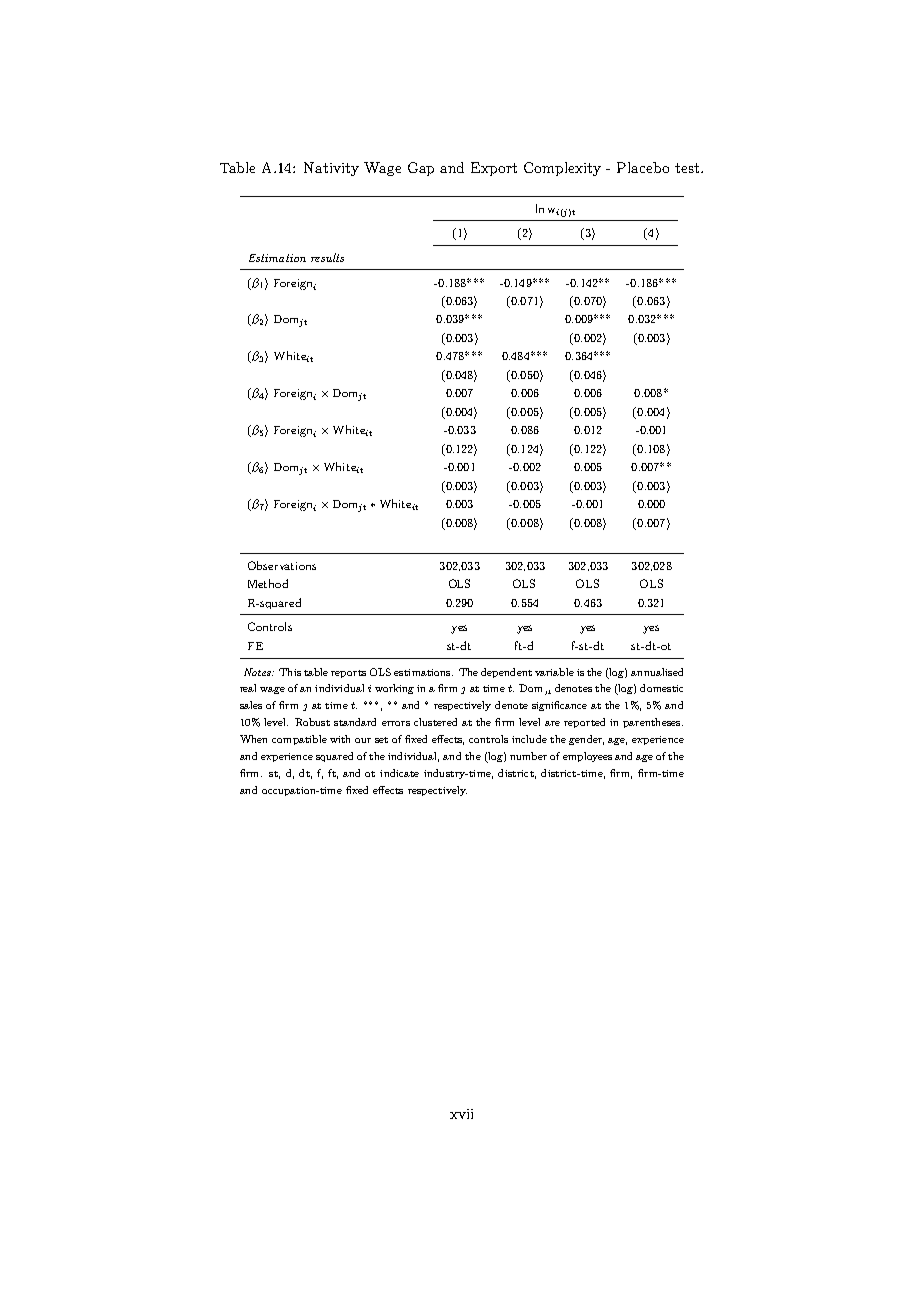 The height and width of the screenshot is (1308, 924). What do you see at coordinates (506, 673) in the screenshot?
I see `dependent` at bounding box center [506, 673].
